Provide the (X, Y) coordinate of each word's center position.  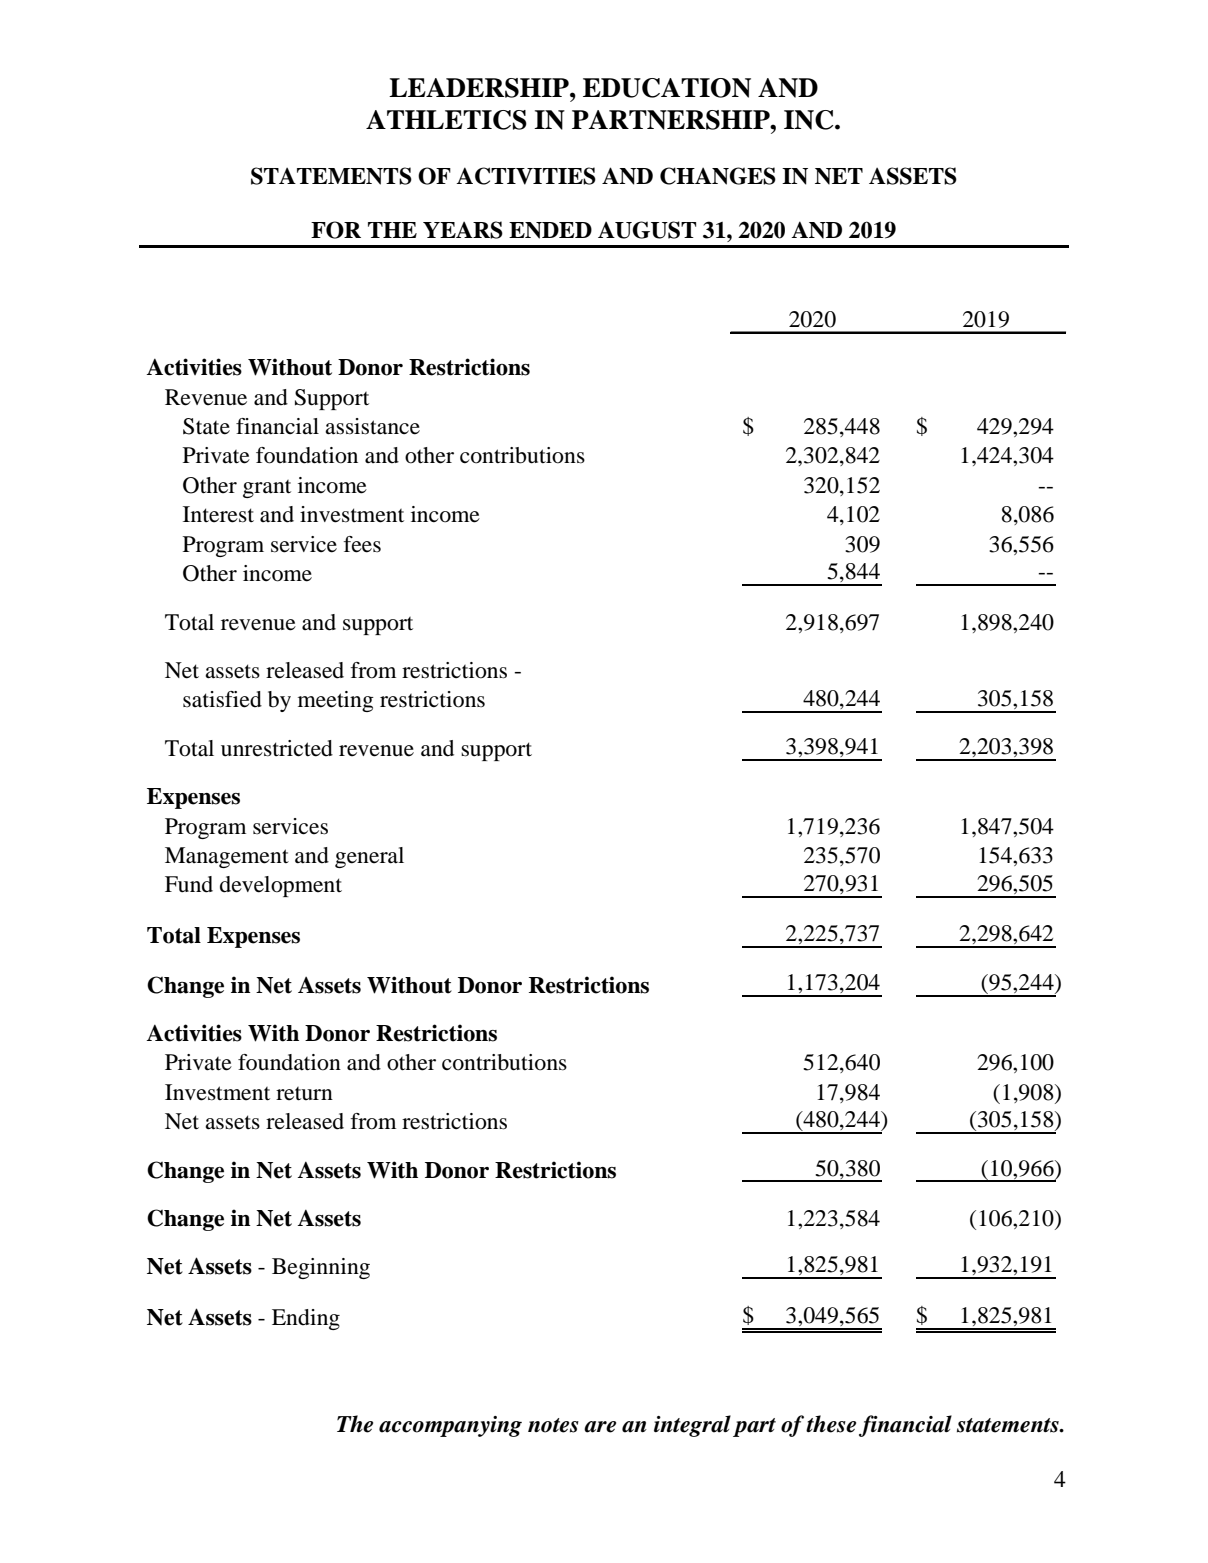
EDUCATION (667, 88)
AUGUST (647, 230)
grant (267, 489)
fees (362, 544)
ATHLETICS (446, 120)
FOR (336, 230)
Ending (306, 1319)
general (369, 857)
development (281, 886)
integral (692, 1426)
